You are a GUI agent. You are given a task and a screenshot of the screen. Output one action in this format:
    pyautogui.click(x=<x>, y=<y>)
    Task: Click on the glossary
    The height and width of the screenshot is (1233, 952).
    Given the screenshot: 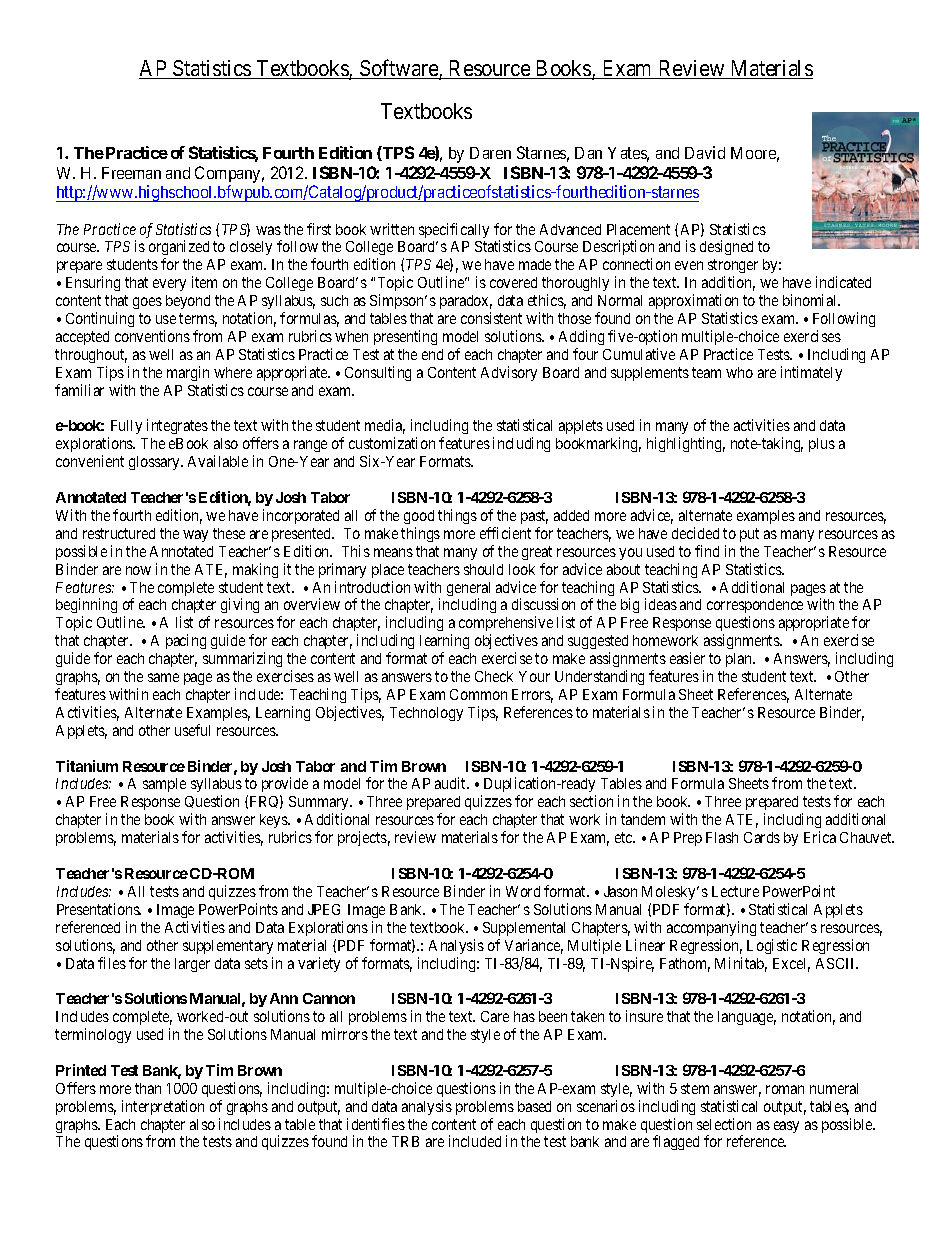 What is the action you would take?
    pyautogui.click(x=155, y=463)
